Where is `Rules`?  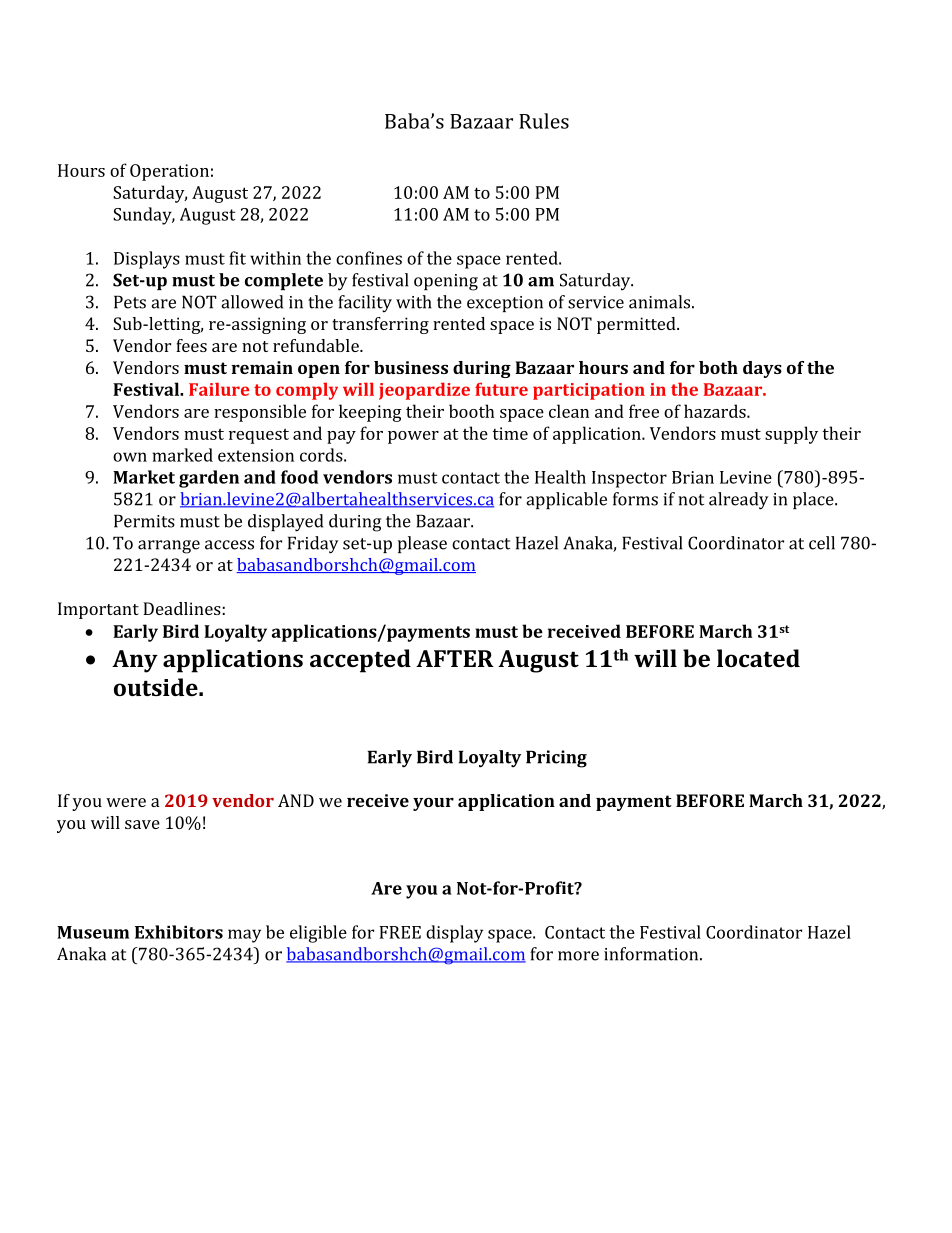
Rules is located at coordinates (544, 121).
